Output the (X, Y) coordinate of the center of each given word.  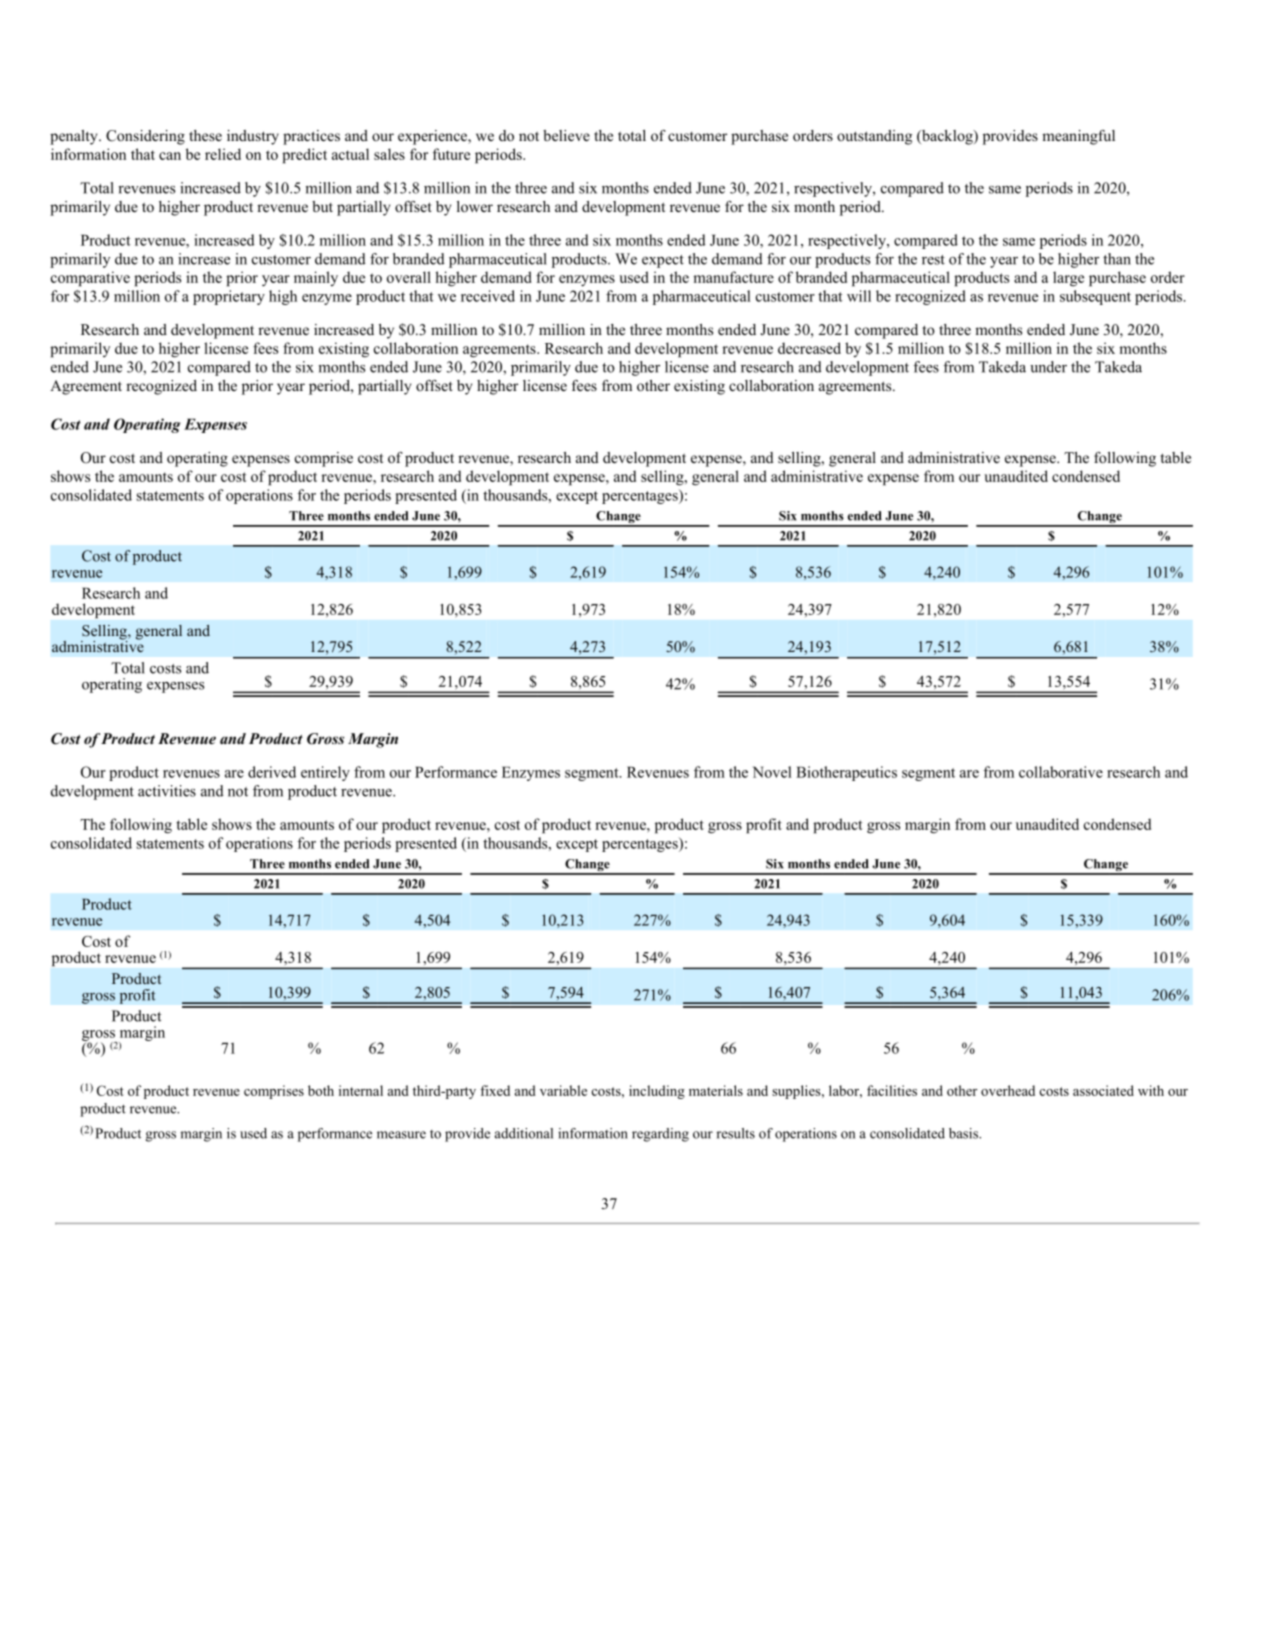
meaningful (1078, 137)
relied (223, 154)
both (321, 1090)
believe (566, 135)
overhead (1008, 1090)
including (657, 1092)
